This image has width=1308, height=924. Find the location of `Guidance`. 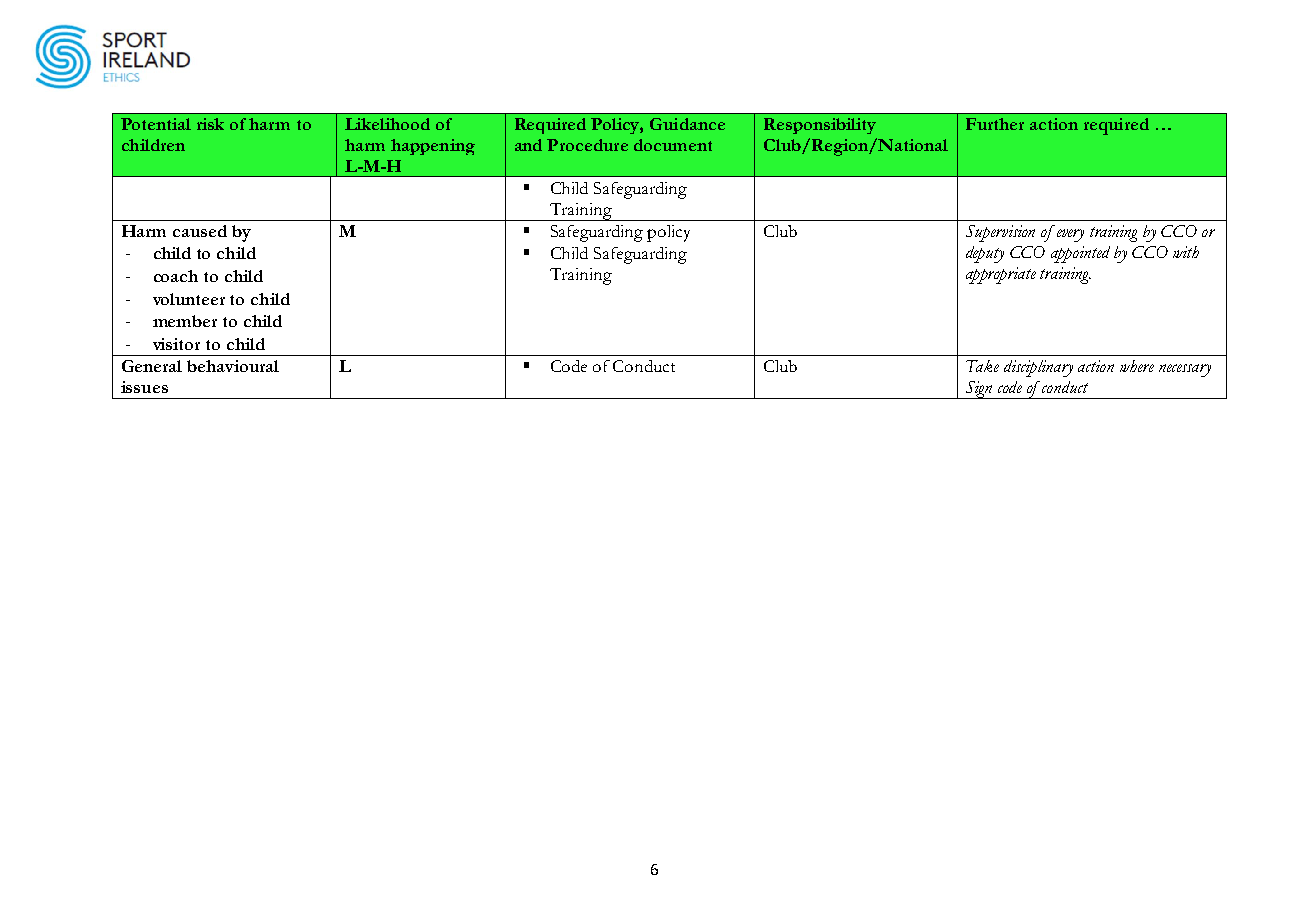

Guidance is located at coordinates (687, 124).
